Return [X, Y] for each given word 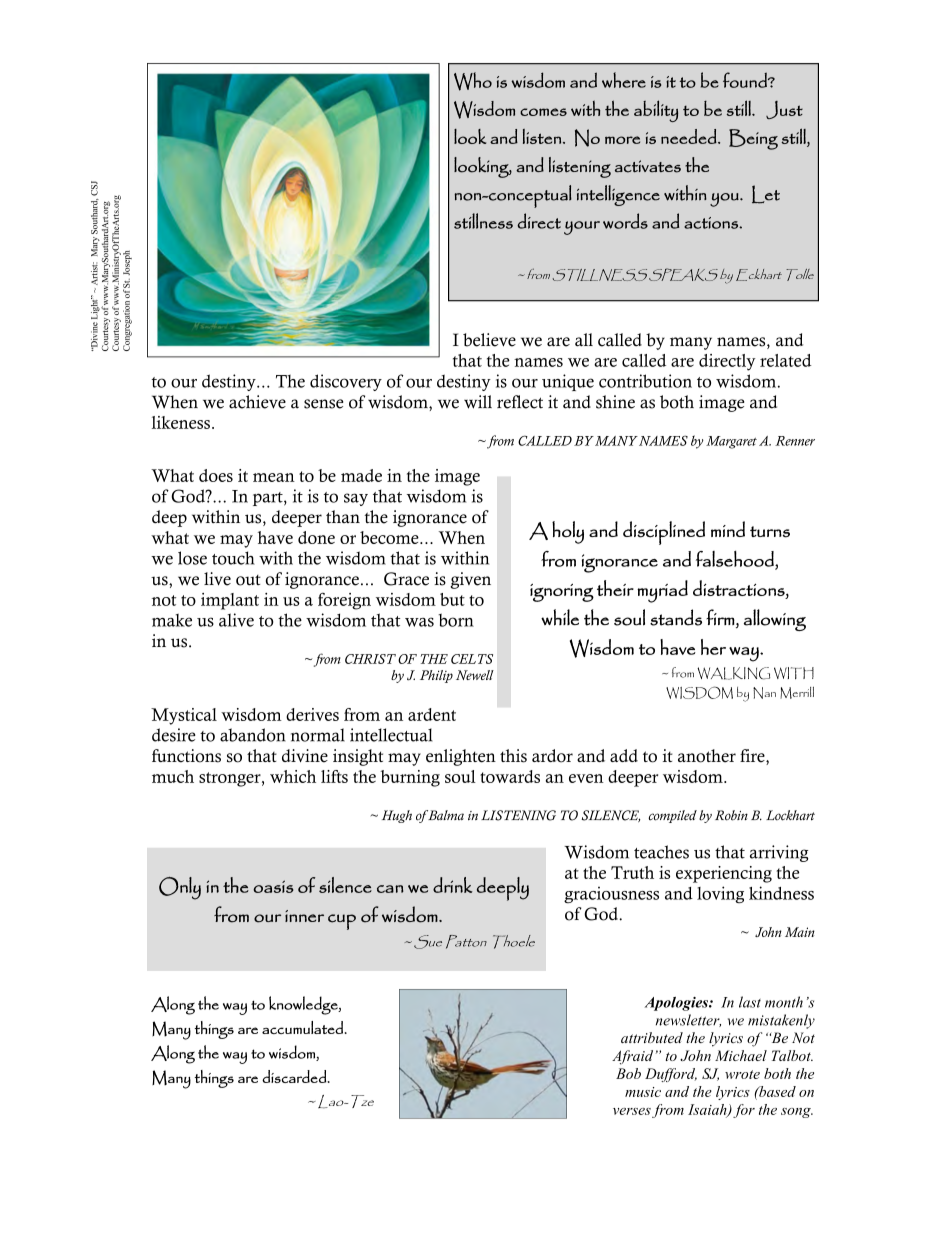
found [746, 80]
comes [543, 112]
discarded [295, 1076]
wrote [742, 1074]
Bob [628, 1073]
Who [473, 81]
